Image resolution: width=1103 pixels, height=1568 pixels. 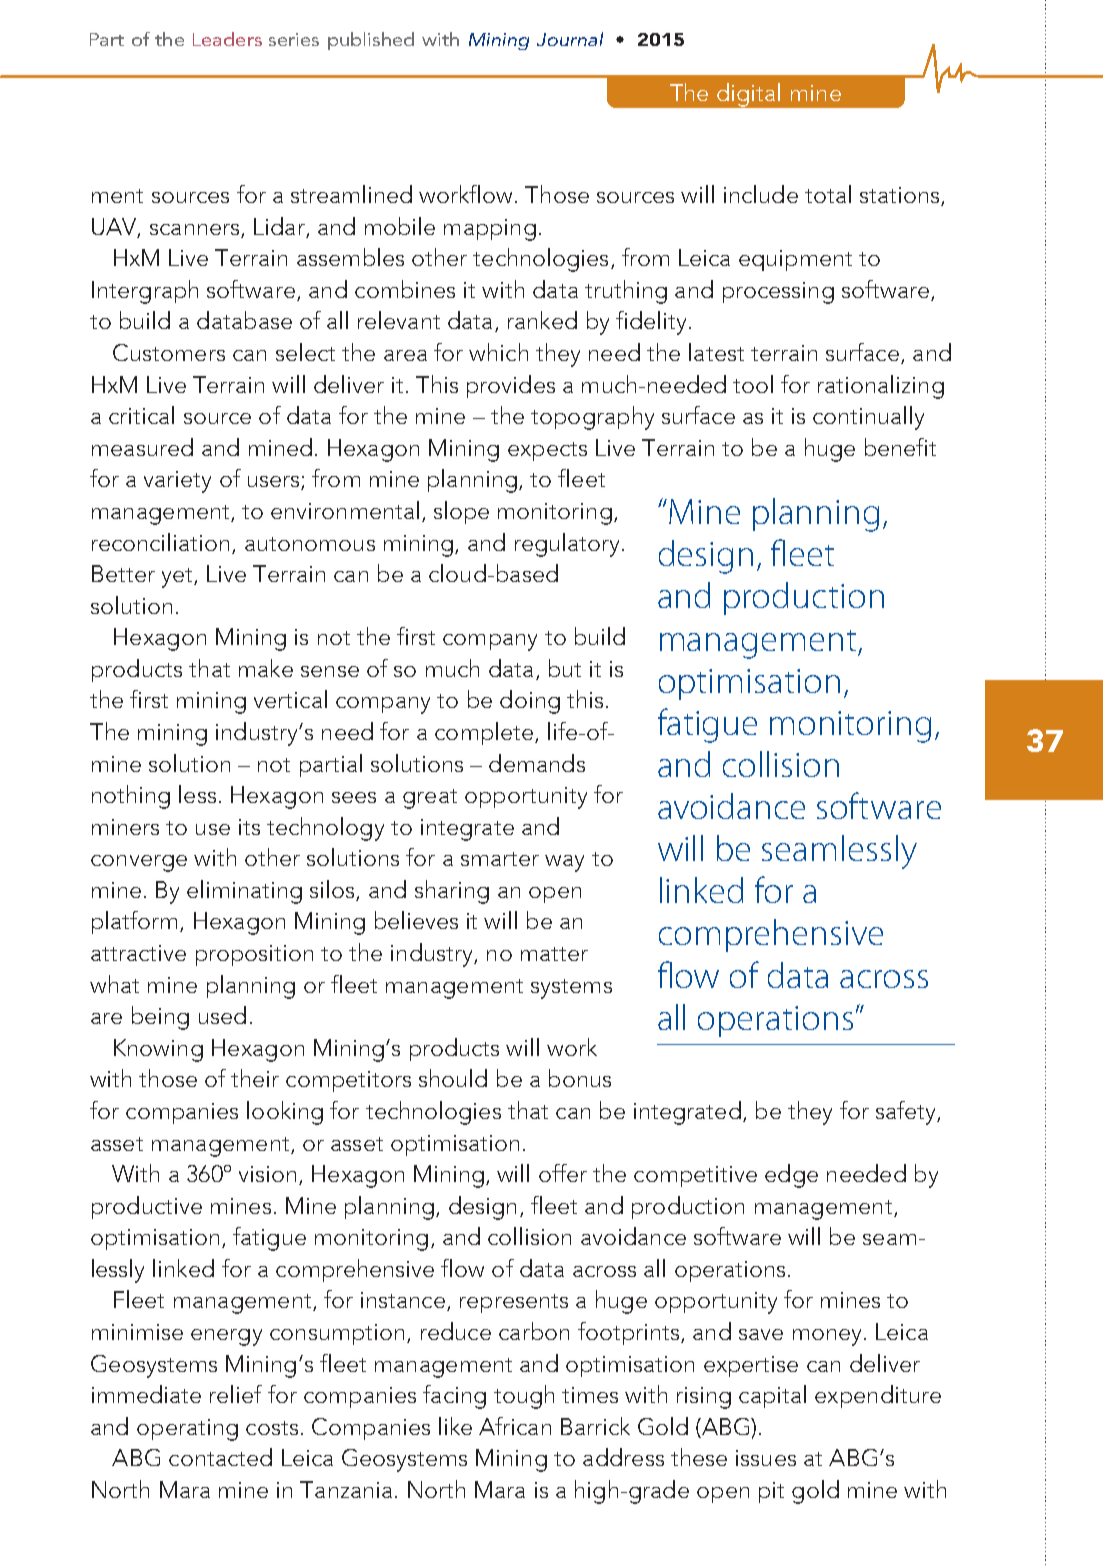 I want to click on but, so click(x=565, y=668).
